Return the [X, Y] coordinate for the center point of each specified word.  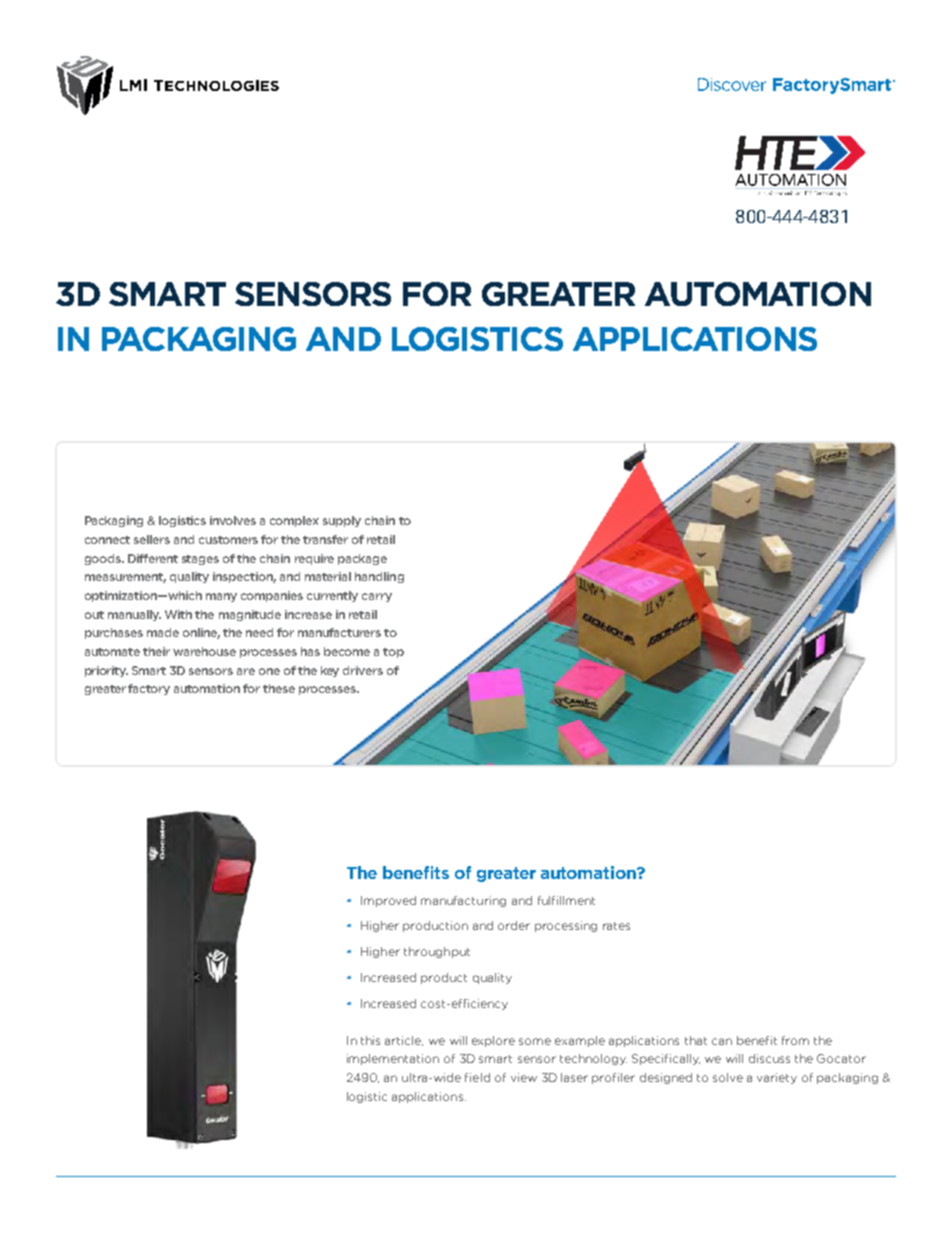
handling [379, 577]
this [370, 1040]
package [362, 559]
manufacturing [463, 901]
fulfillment [566, 900]
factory [149, 689]
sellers [152, 539]
